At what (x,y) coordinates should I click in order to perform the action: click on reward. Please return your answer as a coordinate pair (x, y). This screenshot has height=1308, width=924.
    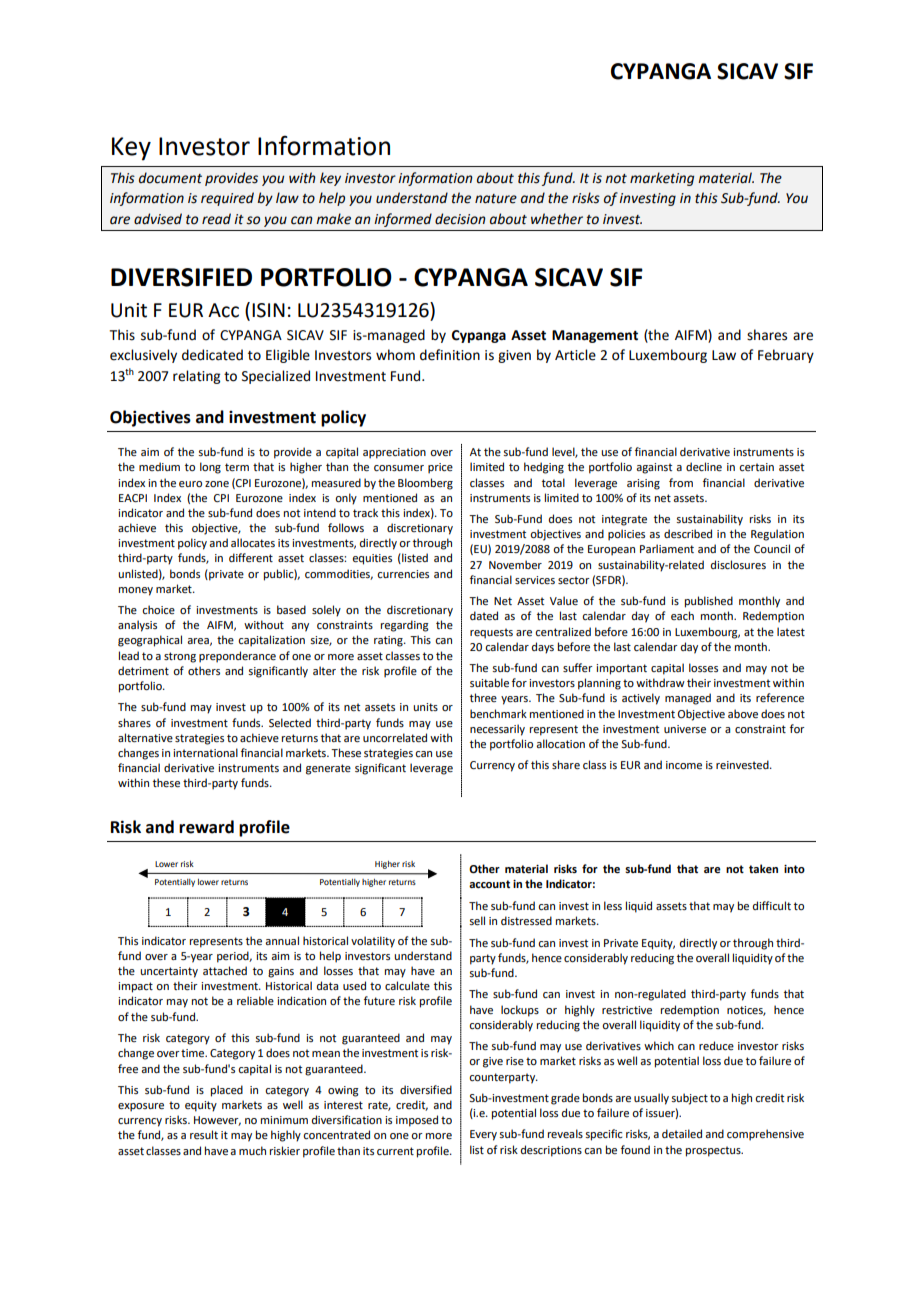
    Looking at the image, I should click on (206, 827).
